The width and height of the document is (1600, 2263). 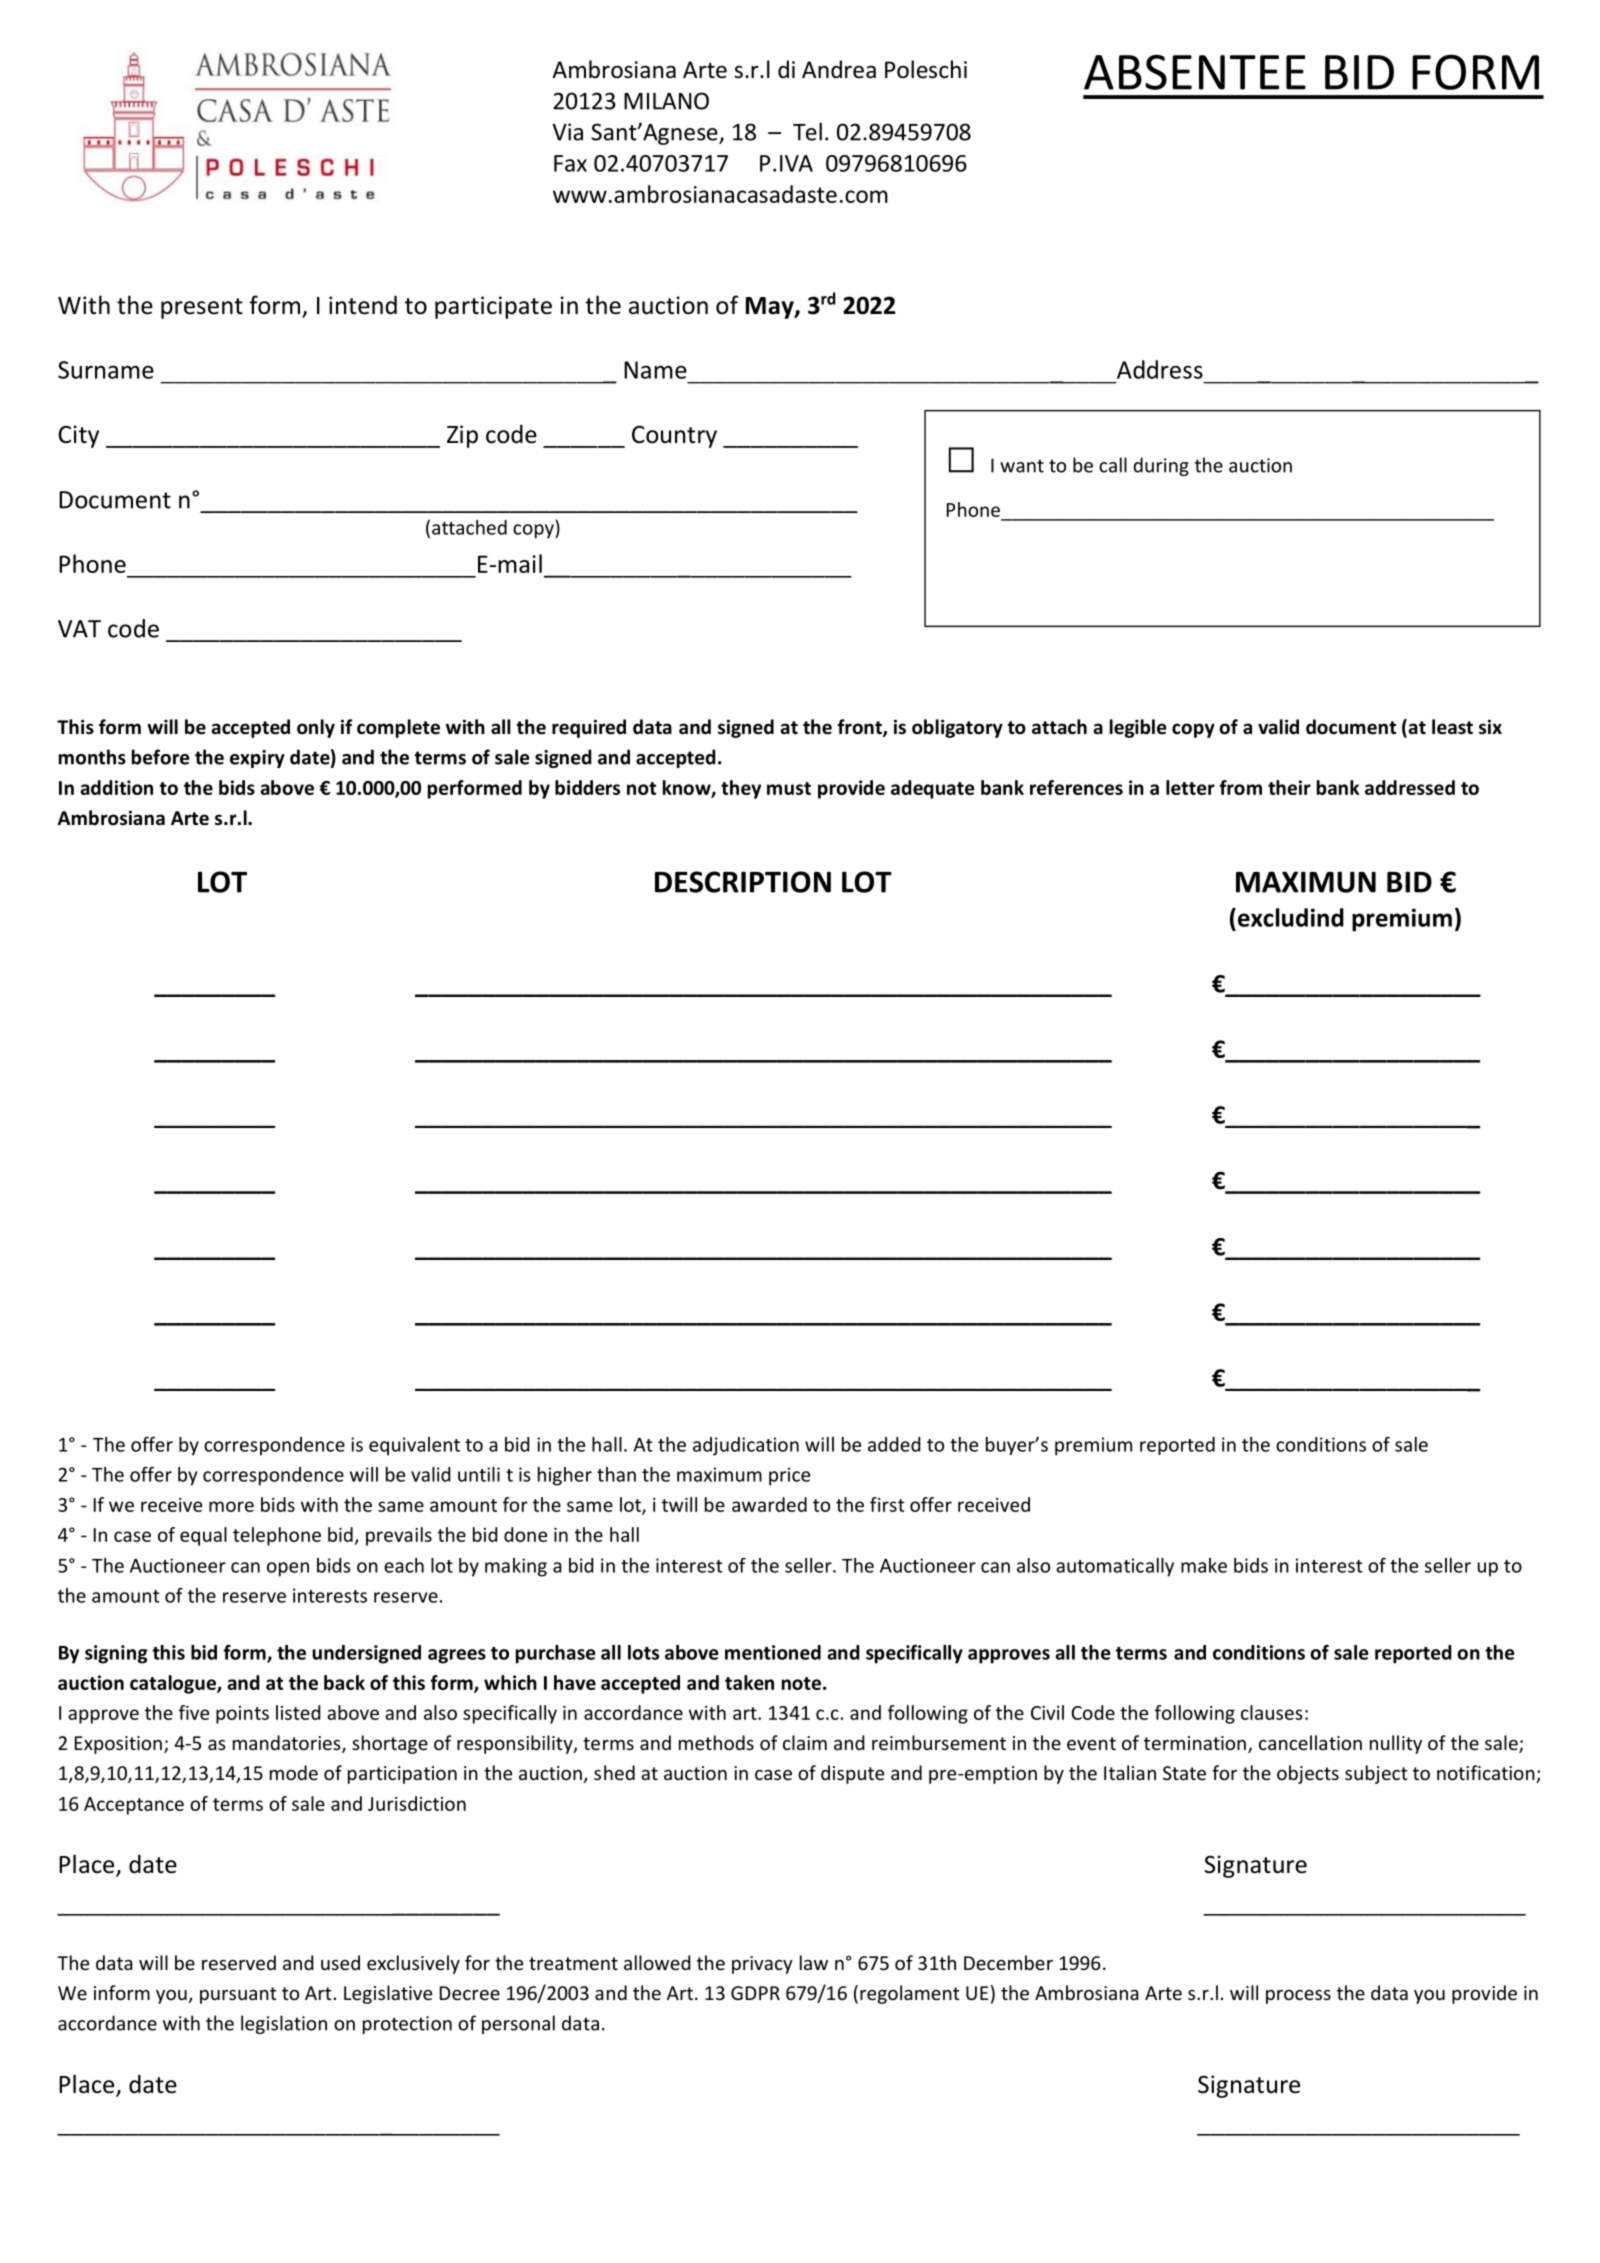 I want to click on DESCRIPTION, so click(x=743, y=882).
